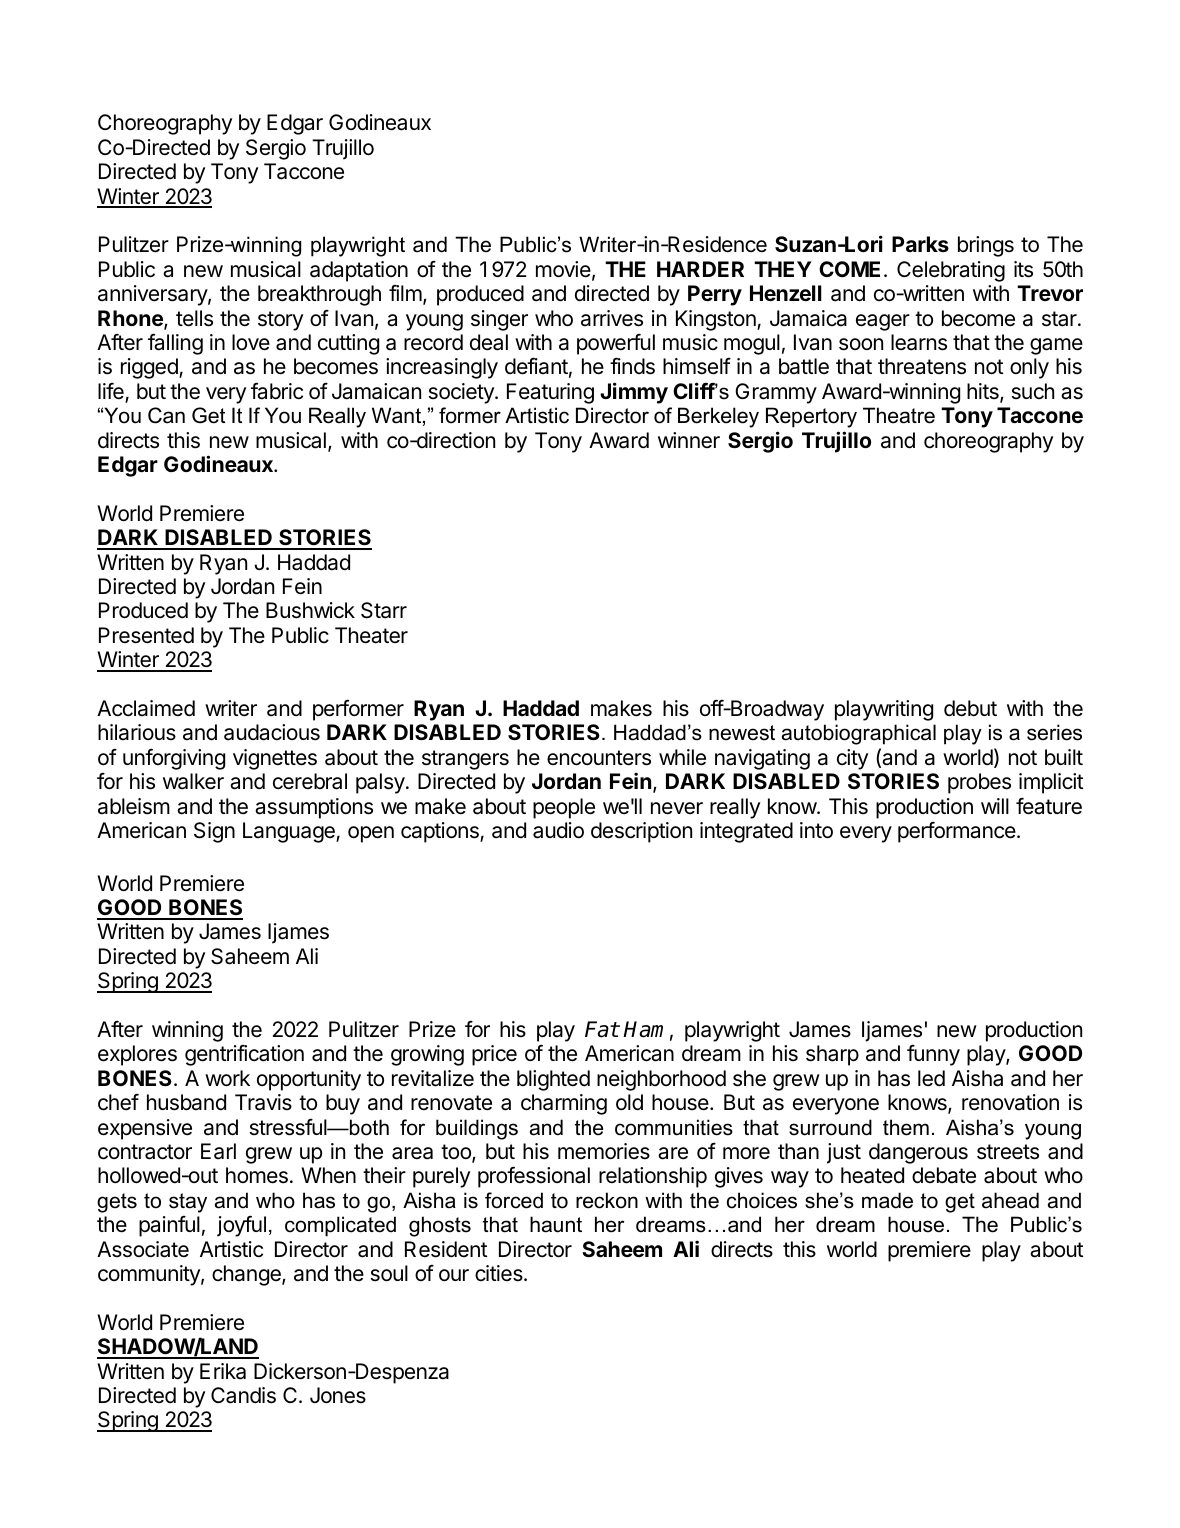 Image resolution: width=1180 pixels, height=1528 pixels. What do you see at coordinates (218, 1151) in the screenshot?
I see `Earl` at bounding box center [218, 1151].
